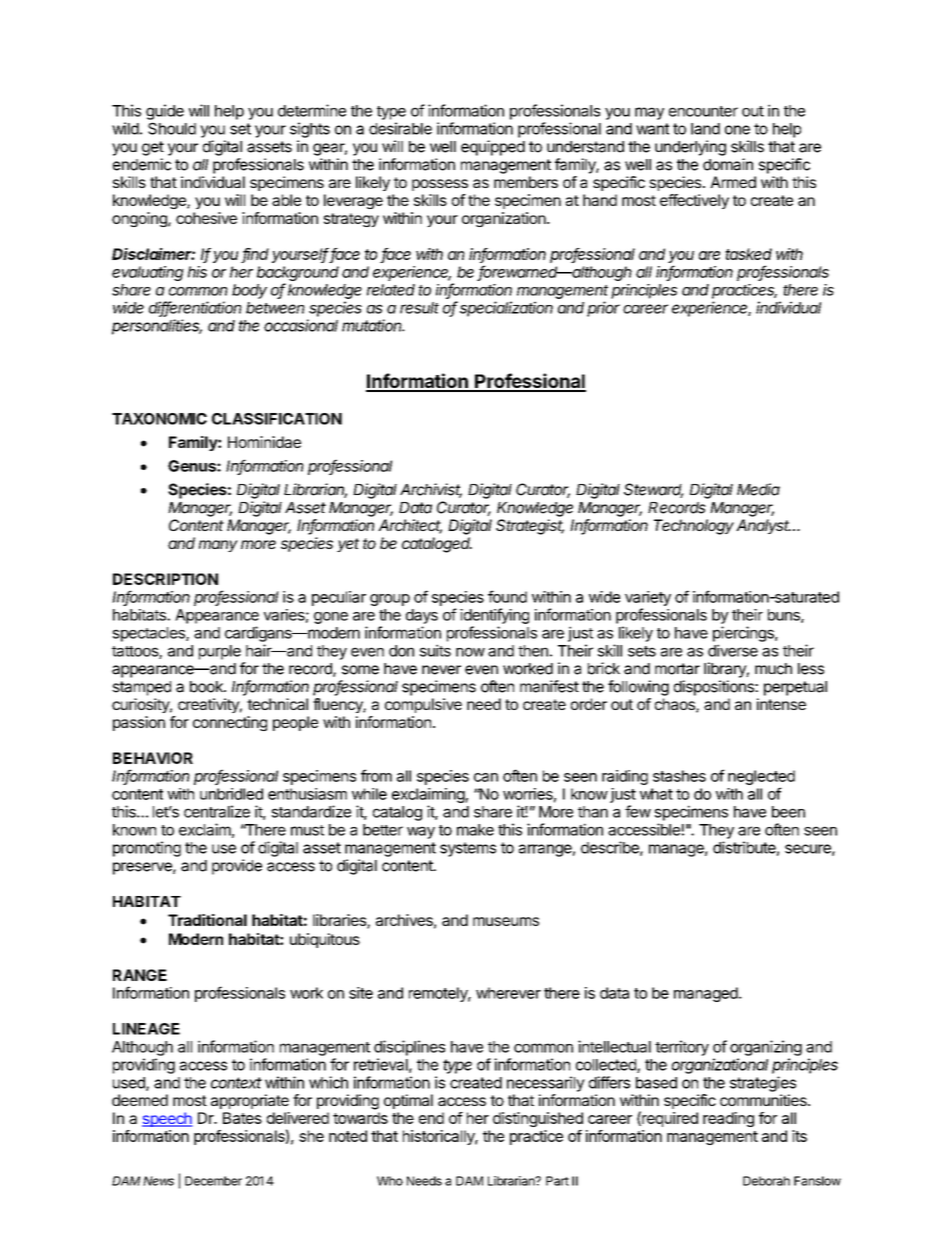 The height and width of the document is (1233, 952). Describe the element at coordinates (493, 148) in the document. I see `equipped` at that location.
